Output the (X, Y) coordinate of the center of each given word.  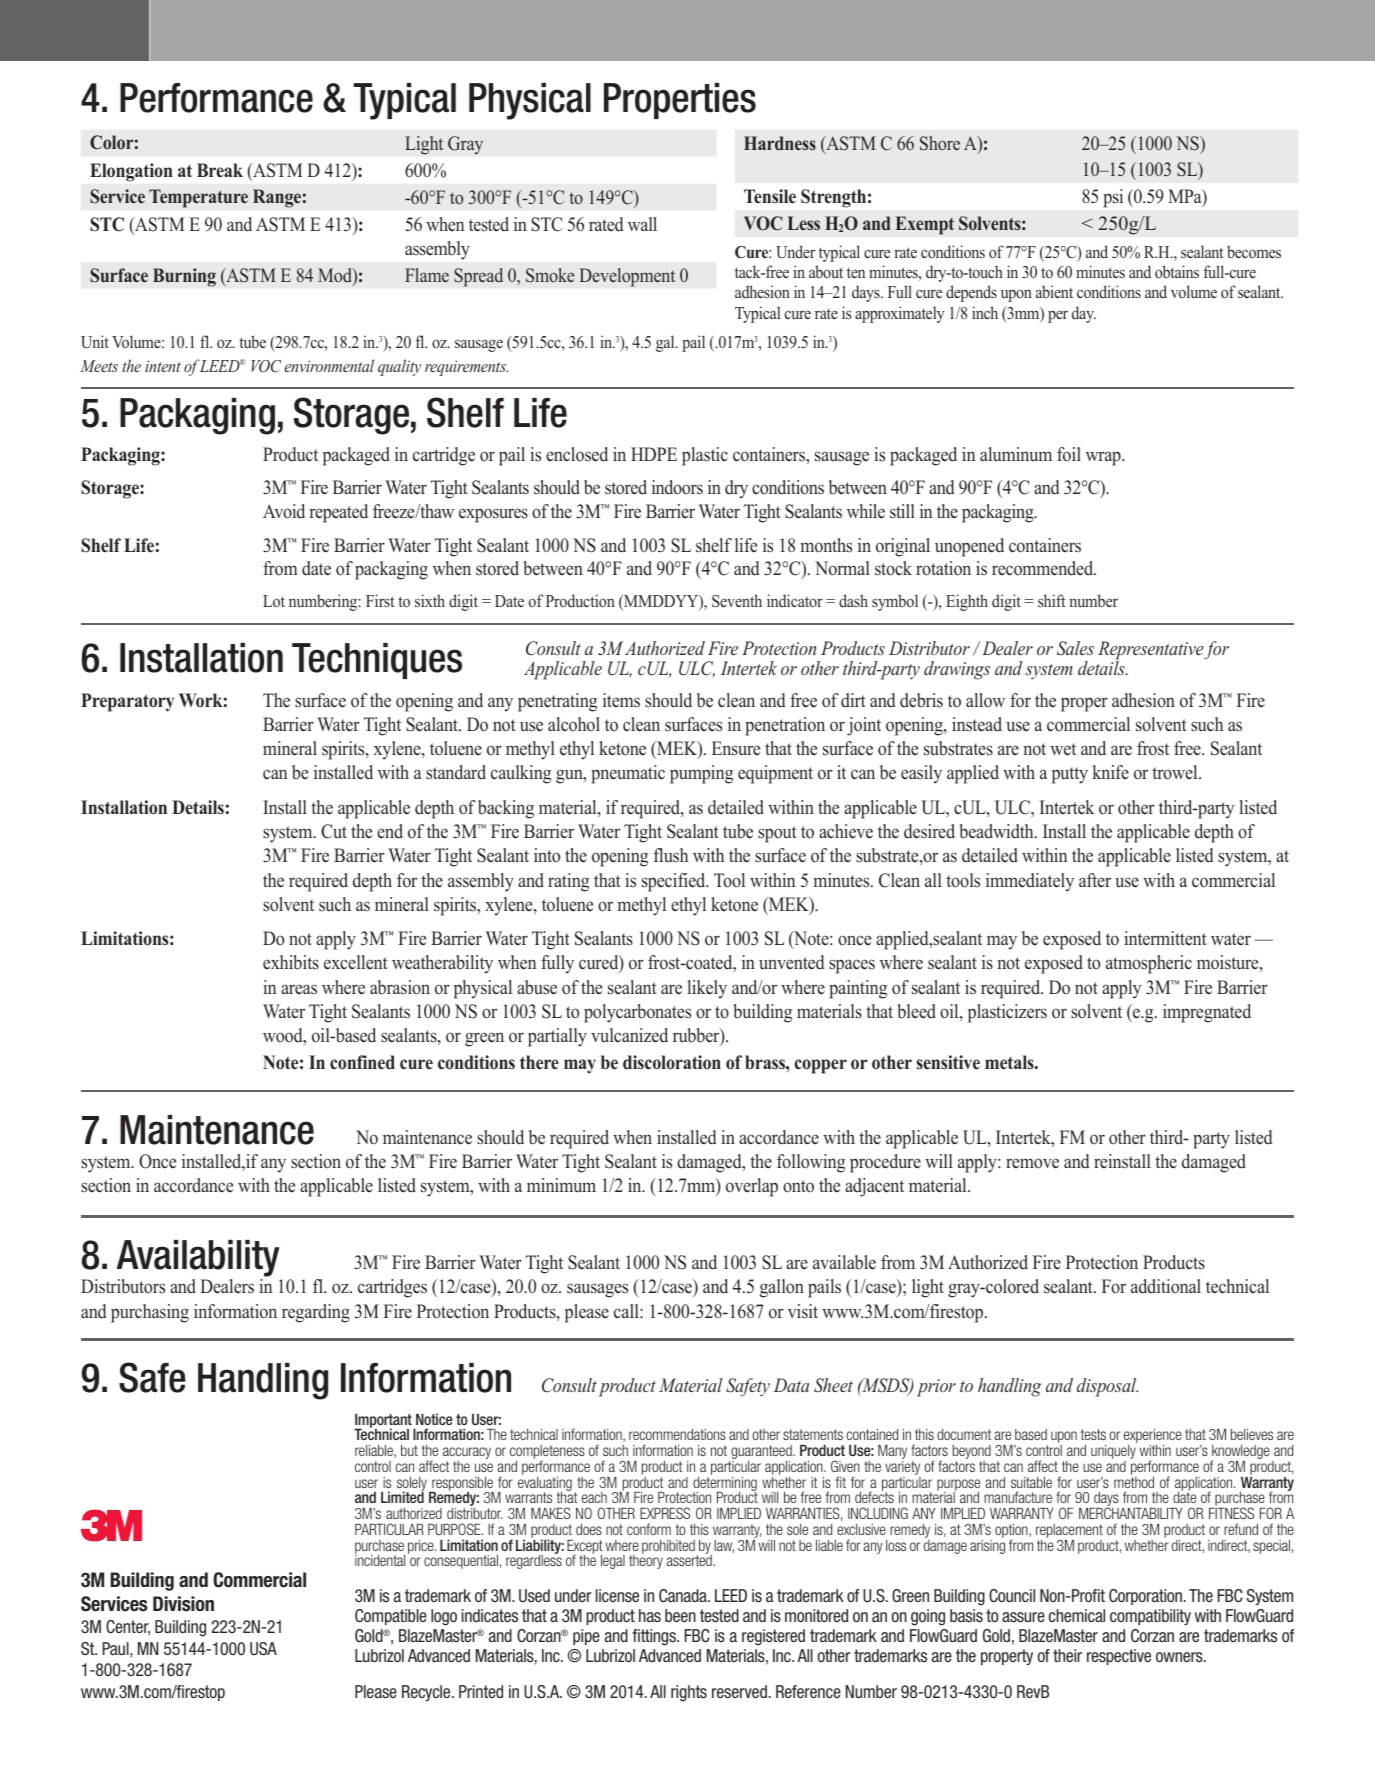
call (627, 1311)
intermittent (1165, 938)
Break (220, 170)
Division (183, 1604)
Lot (274, 601)
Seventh (737, 601)
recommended (1044, 568)
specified (675, 882)
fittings (655, 1637)
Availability (199, 1260)
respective (1119, 1657)
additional (1166, 1286)
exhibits (291, 962)
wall (642, 224)
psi (1113, 198)
